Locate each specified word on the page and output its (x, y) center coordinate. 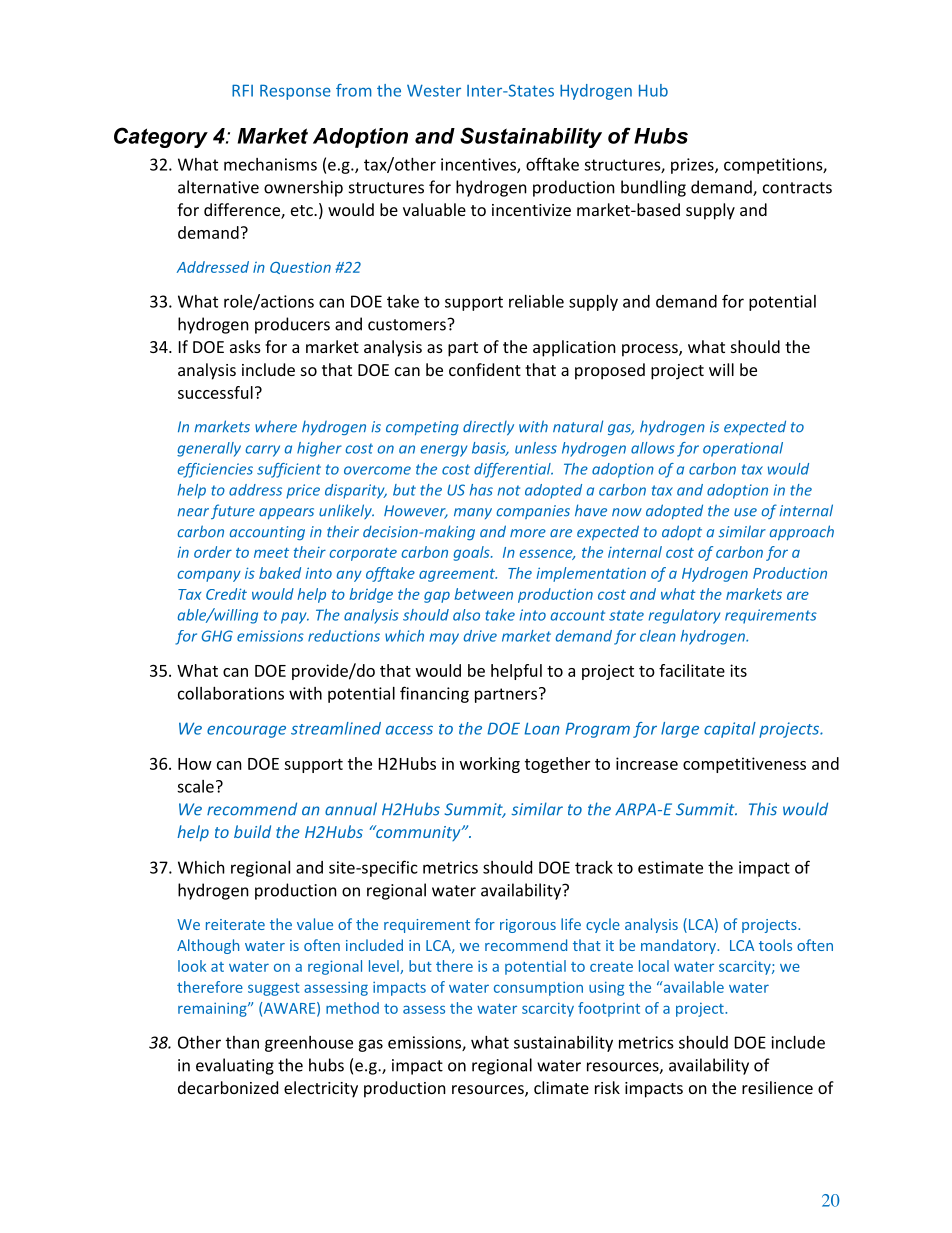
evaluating (235, 1066)
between (484, 594)
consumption (538, 988)
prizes (693, 166)
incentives (479, 165)
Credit (226, 594)
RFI (242, 90)
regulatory (684, 616)
